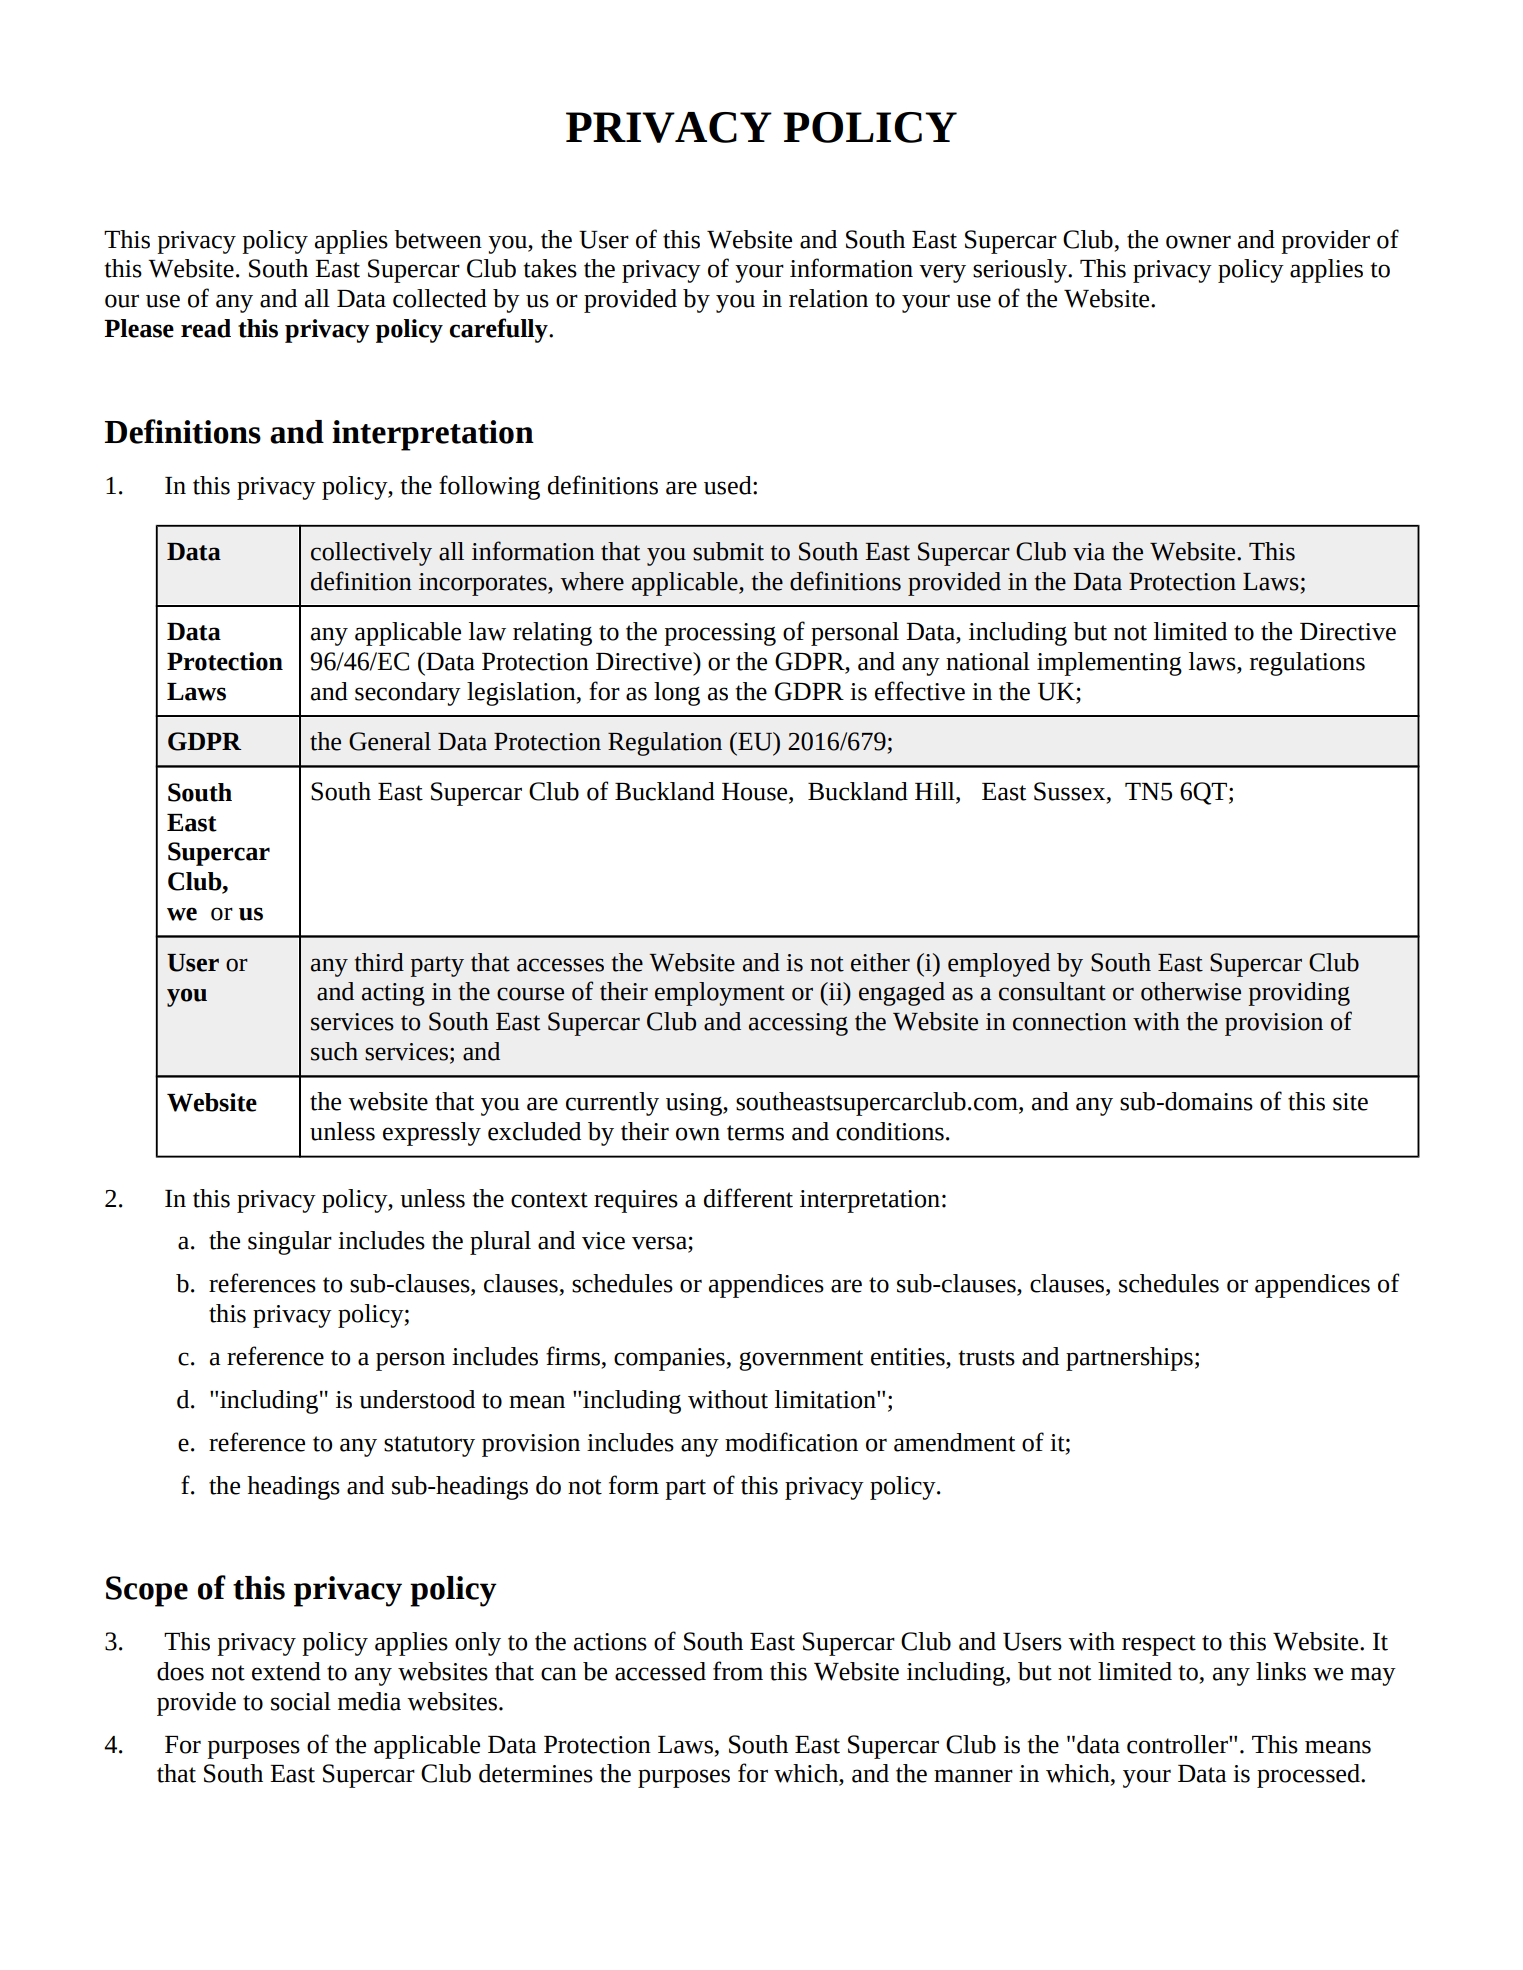  Describe the element at coordinates (1178, 1744) in the screenshot. I see `controller` at that location.
